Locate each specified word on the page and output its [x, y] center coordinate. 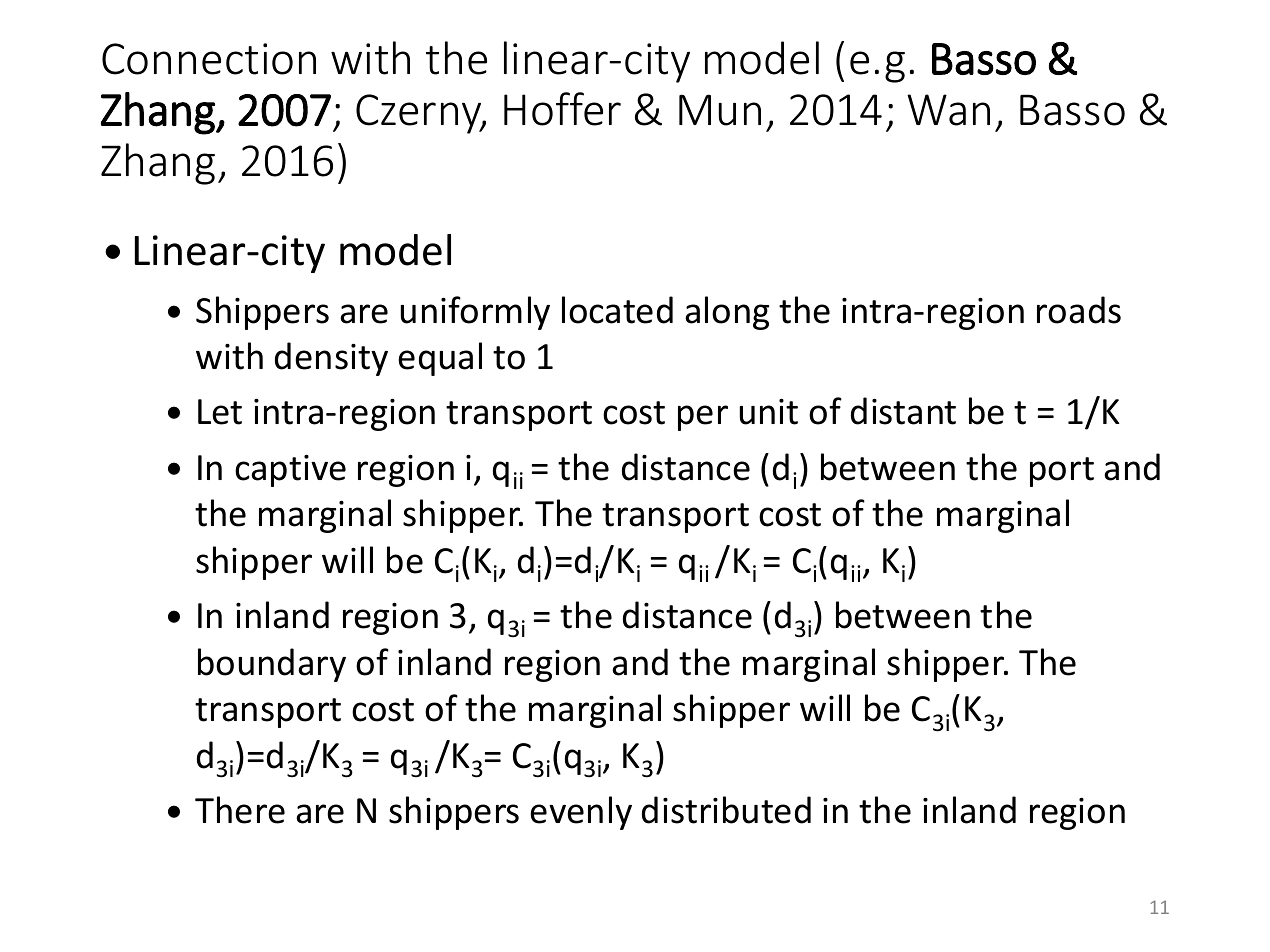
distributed [726, 810]
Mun [720, 110]
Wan [948, 110]
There [240, 810]
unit [769, 411]
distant [903, 411]
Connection [209, 59]
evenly [581, 813]
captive [290, 470]
